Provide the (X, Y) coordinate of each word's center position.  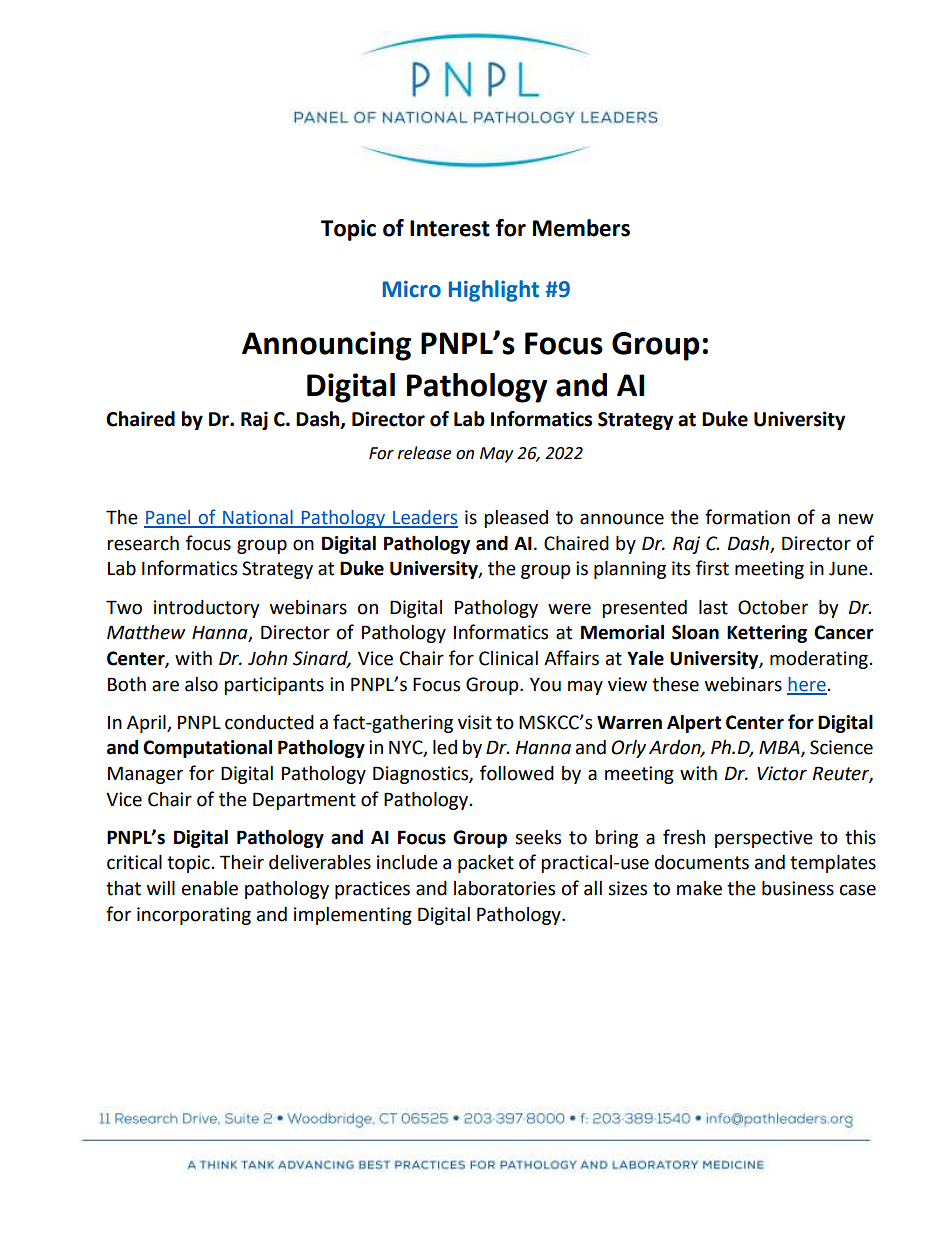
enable (210, 888)
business (798, 888)
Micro (412, 289)
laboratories (504, 888)
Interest (450, 228)
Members (581, 228)
